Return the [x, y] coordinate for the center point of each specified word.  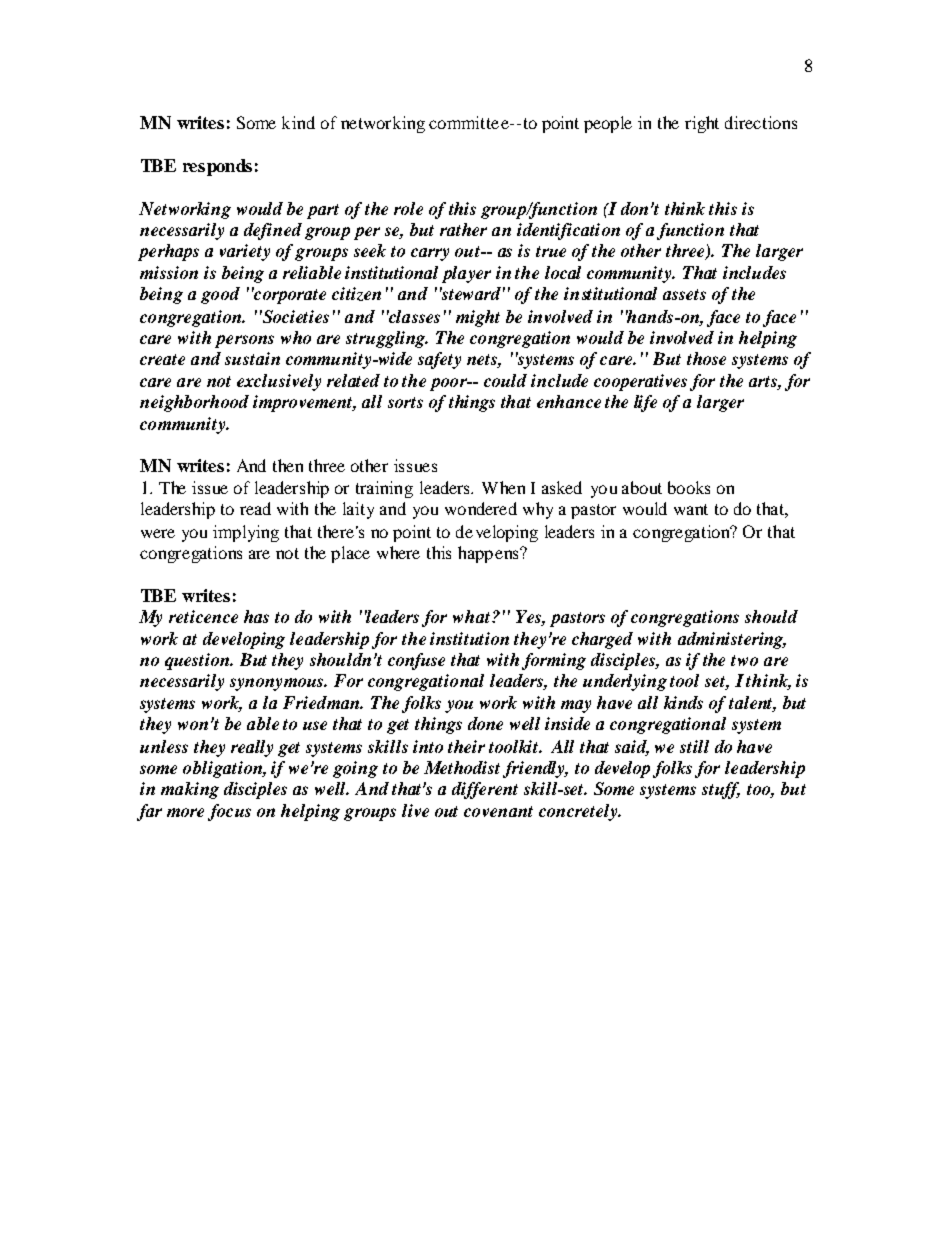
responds [217, 167]
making [190, 790]
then [288, 465]
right [702, 124]
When [503, 487]
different [485, 790]
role [408, 208]
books [689, 487]
